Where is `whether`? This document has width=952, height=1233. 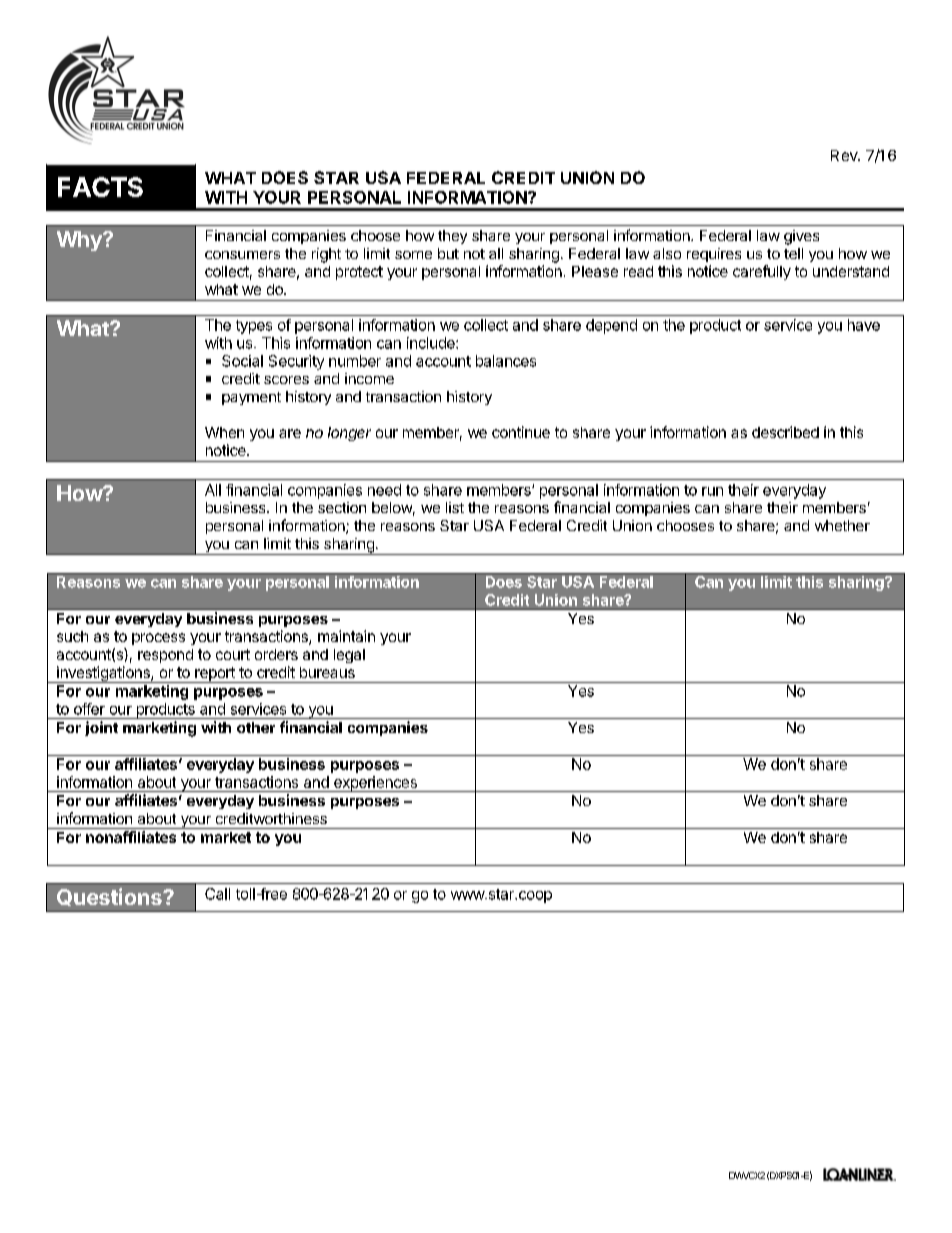
whether is located at coordinates (842, 525).
